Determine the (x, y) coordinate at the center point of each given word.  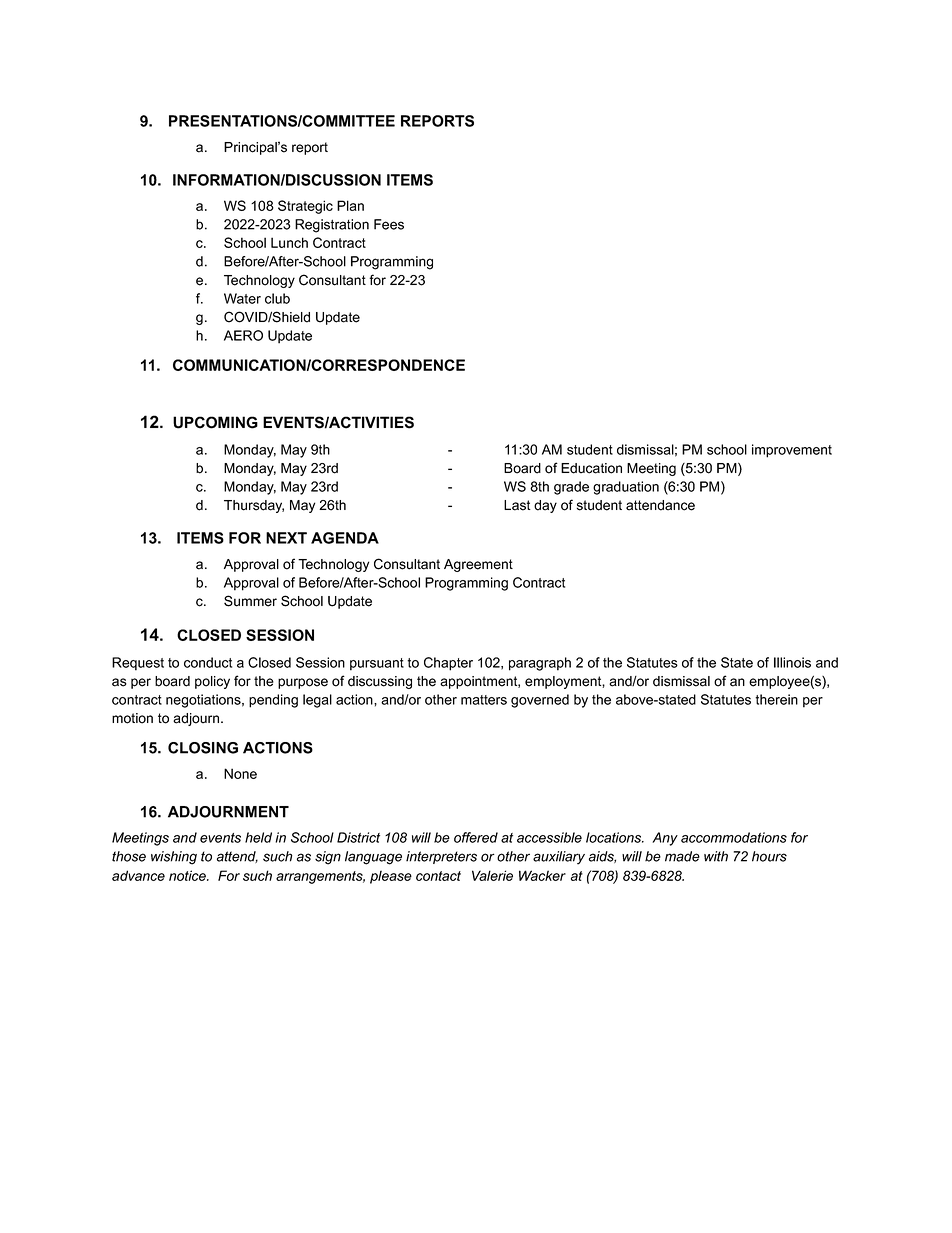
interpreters (441, 857)
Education (591, 468)
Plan (350, 205)
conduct (208, 662)
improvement (792, 451)
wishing (174, 858)
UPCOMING (215, 422)
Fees (389, 224)
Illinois (792, 662)
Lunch (289, 242)
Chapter (448, 664)
